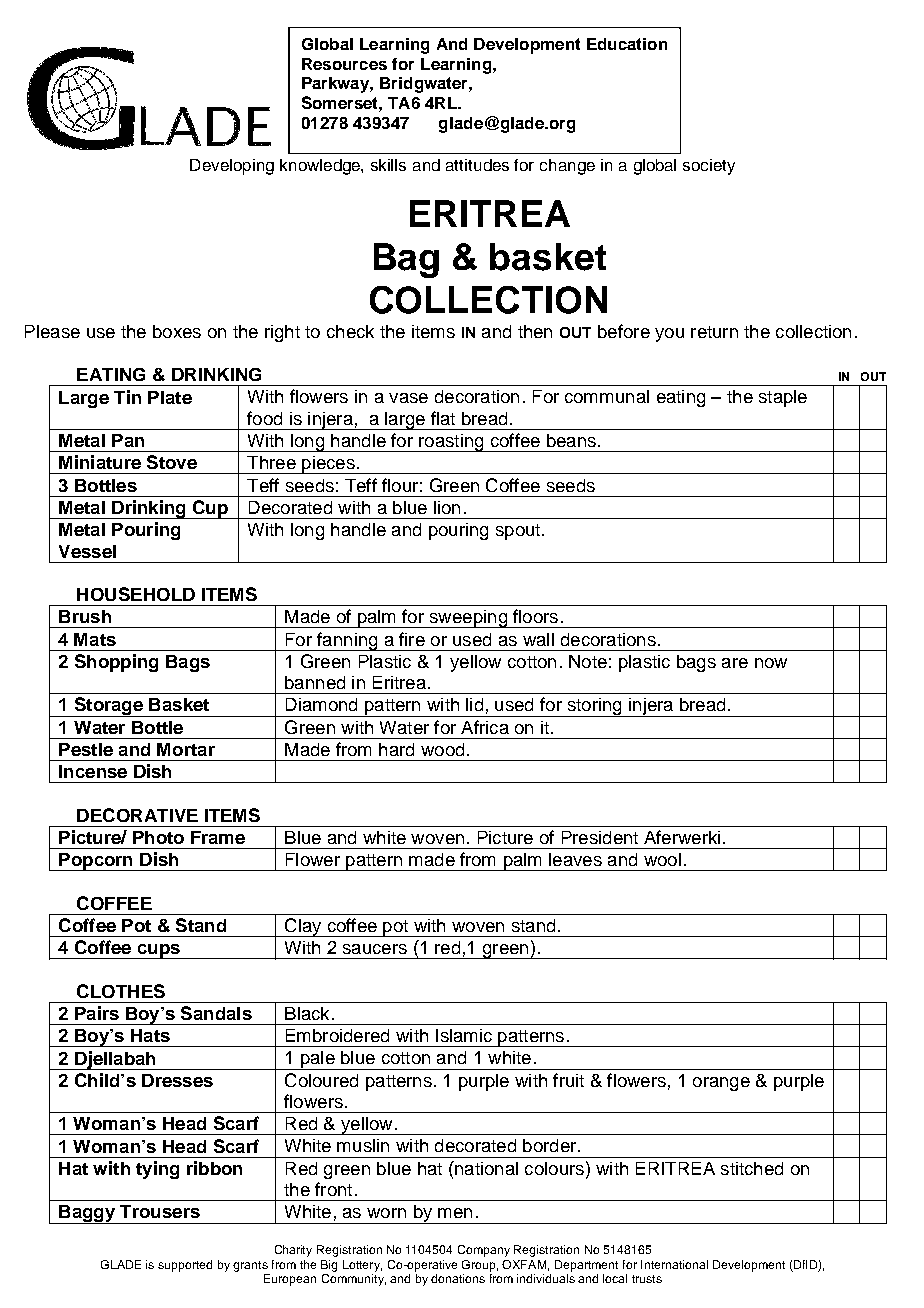 The image size is (924, 1308). What do you see at coordinates (647, 1279) in the image?
I see `trusts` at bounding box center [647, 1279].
